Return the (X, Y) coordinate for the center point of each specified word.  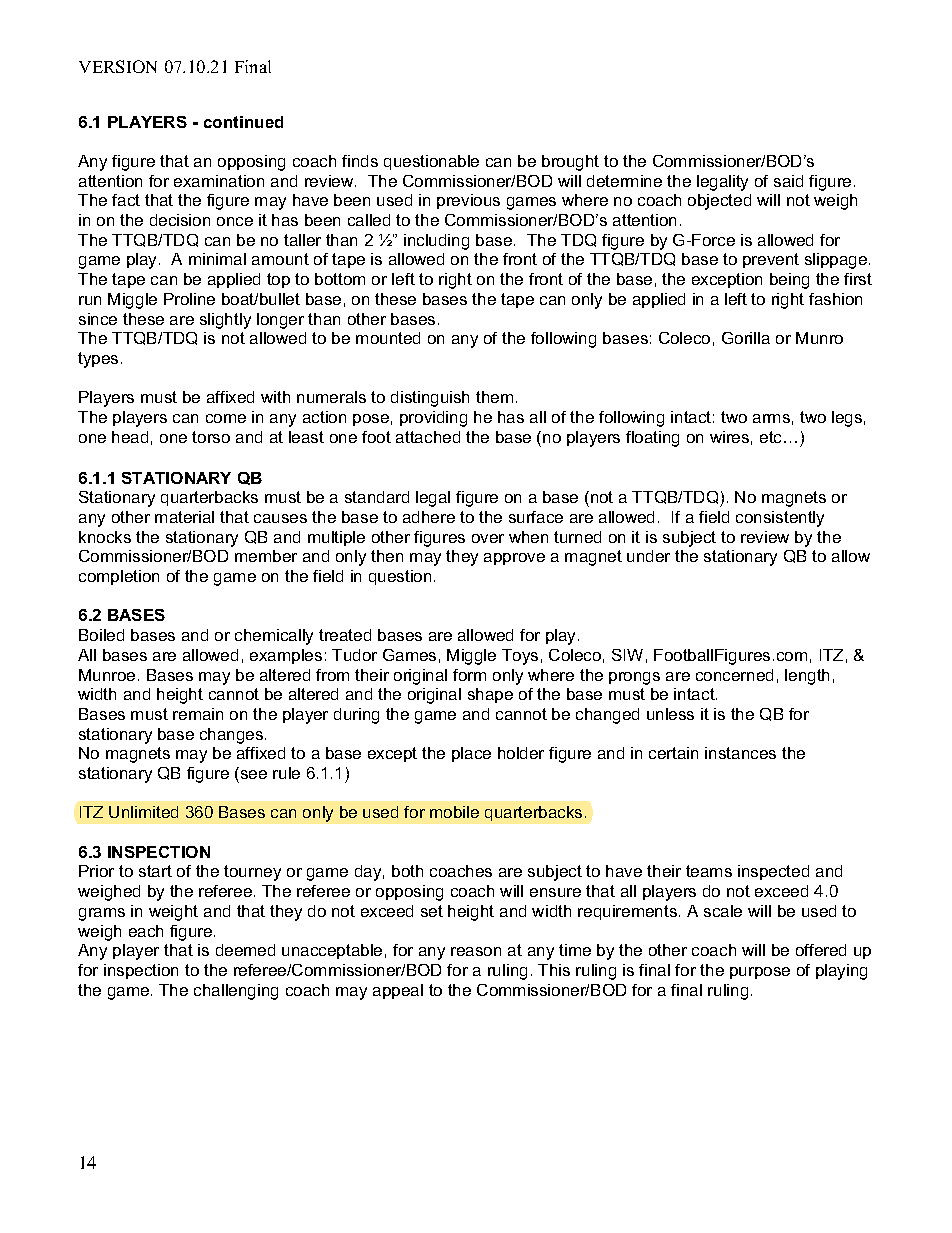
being (789, 281)
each (146, 931)
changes (233, 736)
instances (740, 753)
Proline (189, 299)
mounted (388, 338)
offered (821, 950)
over (488, 538)
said (788, 181)
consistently (780, 519)
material (184, 517)
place (471, 754)
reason (476, 951)
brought (570, 163)
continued (243, 122)
